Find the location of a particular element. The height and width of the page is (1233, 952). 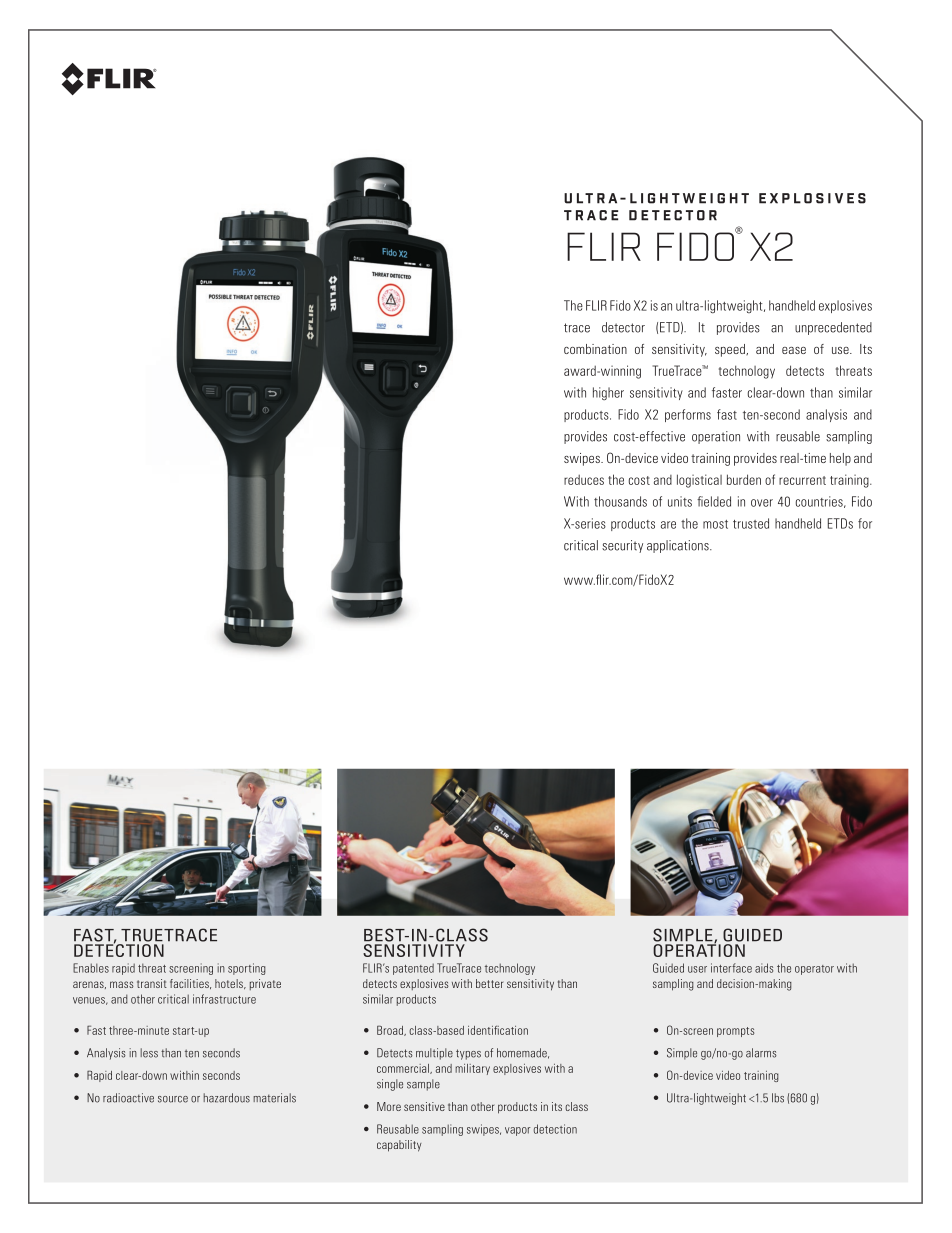

higher is located at coordinates (608, 393).
